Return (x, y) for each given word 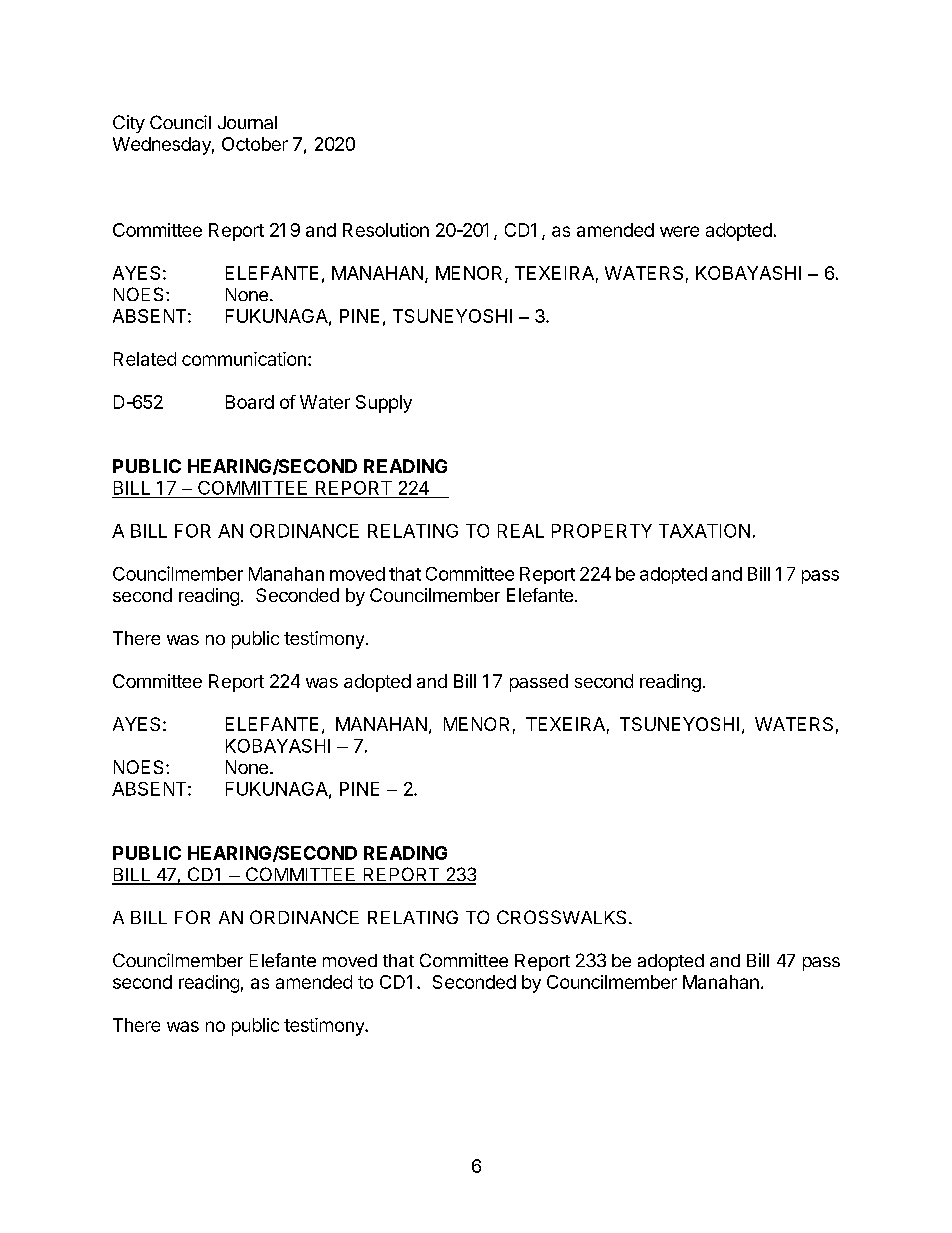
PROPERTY (602, 531)
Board (250, 402)
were (679, 231)
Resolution (386, 230)
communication (244, 359)
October (255, 144)
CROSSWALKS (561, 917)
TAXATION (704, 531)
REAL (521, 531)
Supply (384, 404)
